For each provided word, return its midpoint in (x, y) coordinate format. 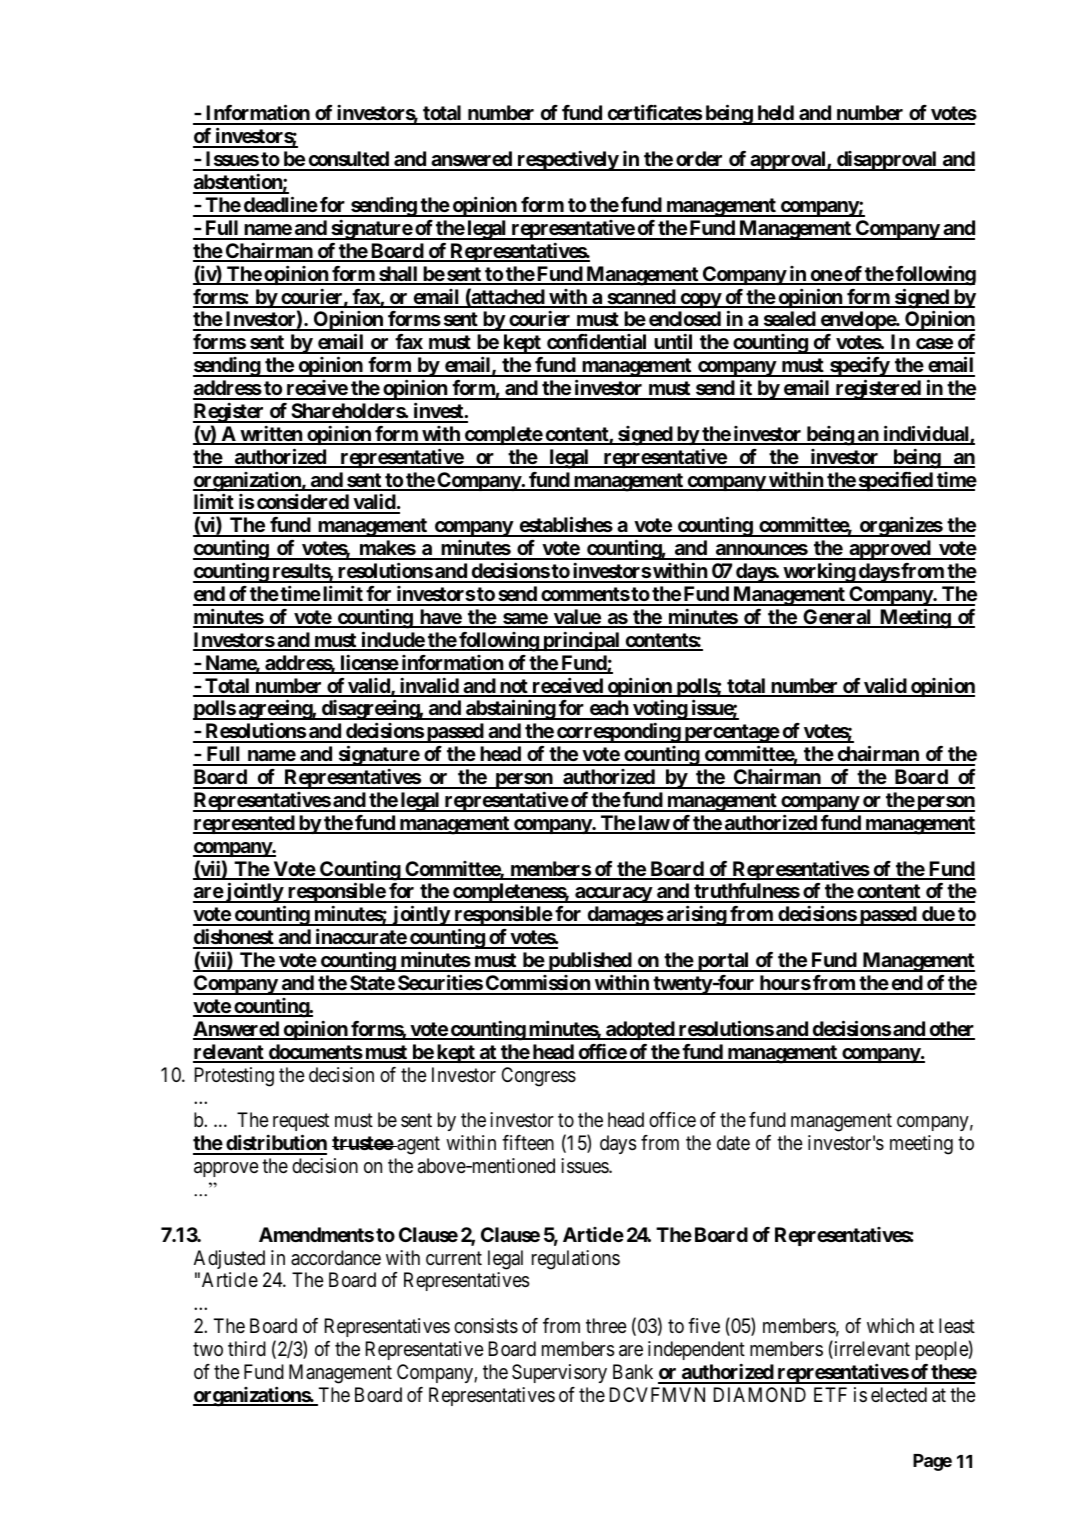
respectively (567, 160)
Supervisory (559, 1373)
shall (398, 275)
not (514, 687)
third (247, 1348)
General (837, 618)
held (775, 114)
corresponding (618, 733)
